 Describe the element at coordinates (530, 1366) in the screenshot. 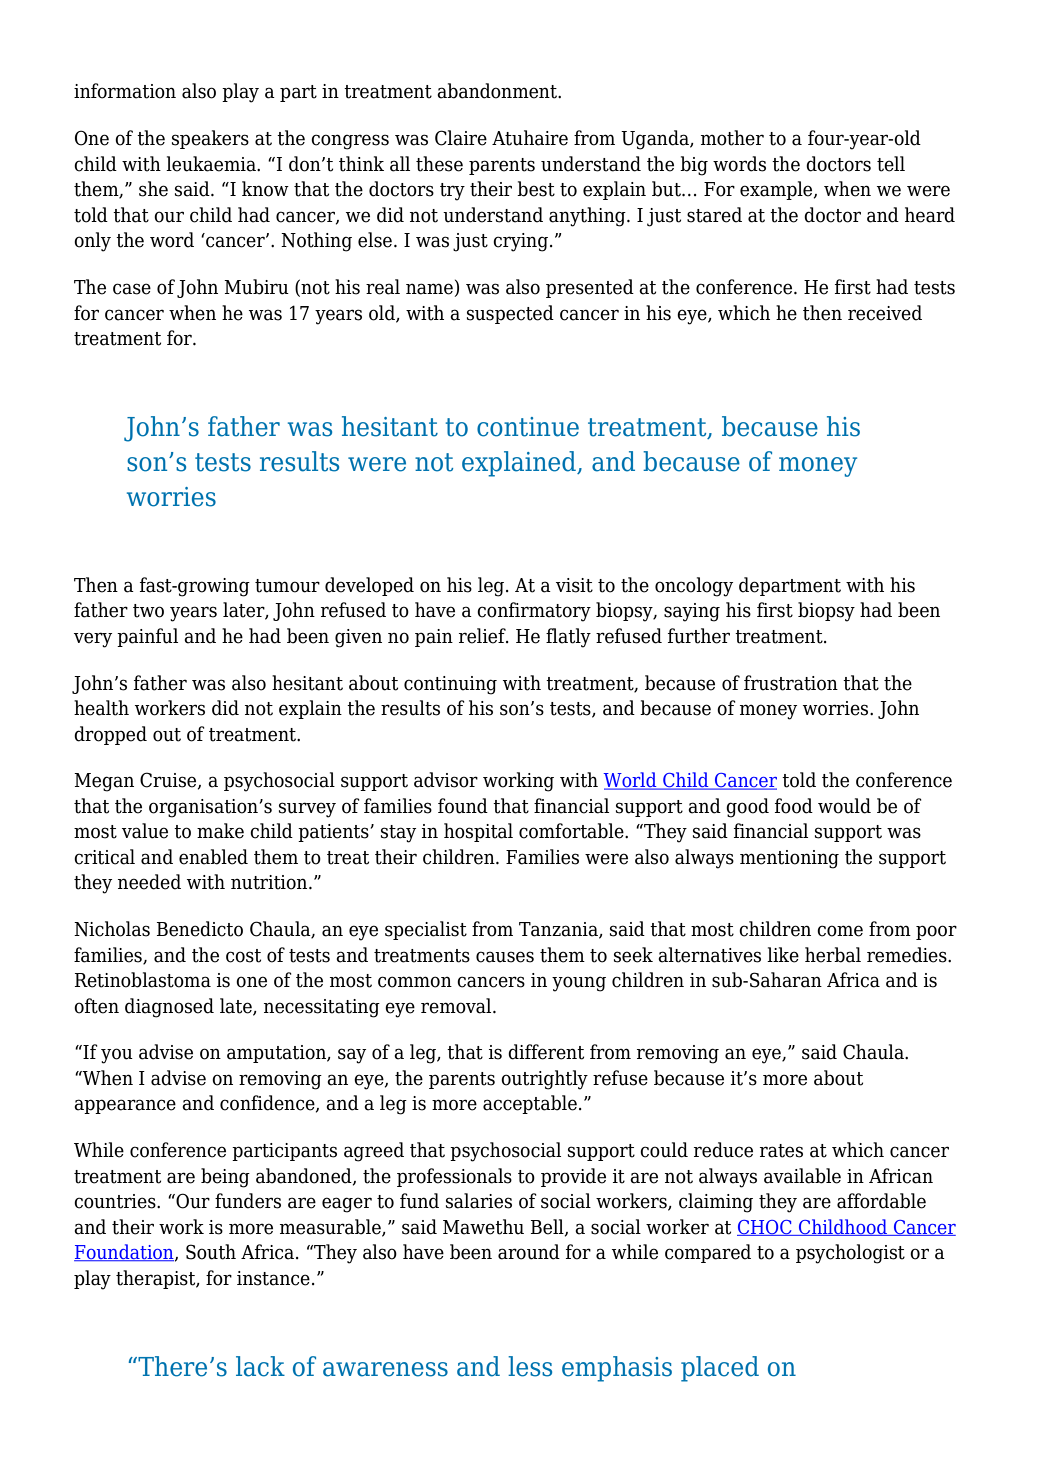

I see `less` at that location.
